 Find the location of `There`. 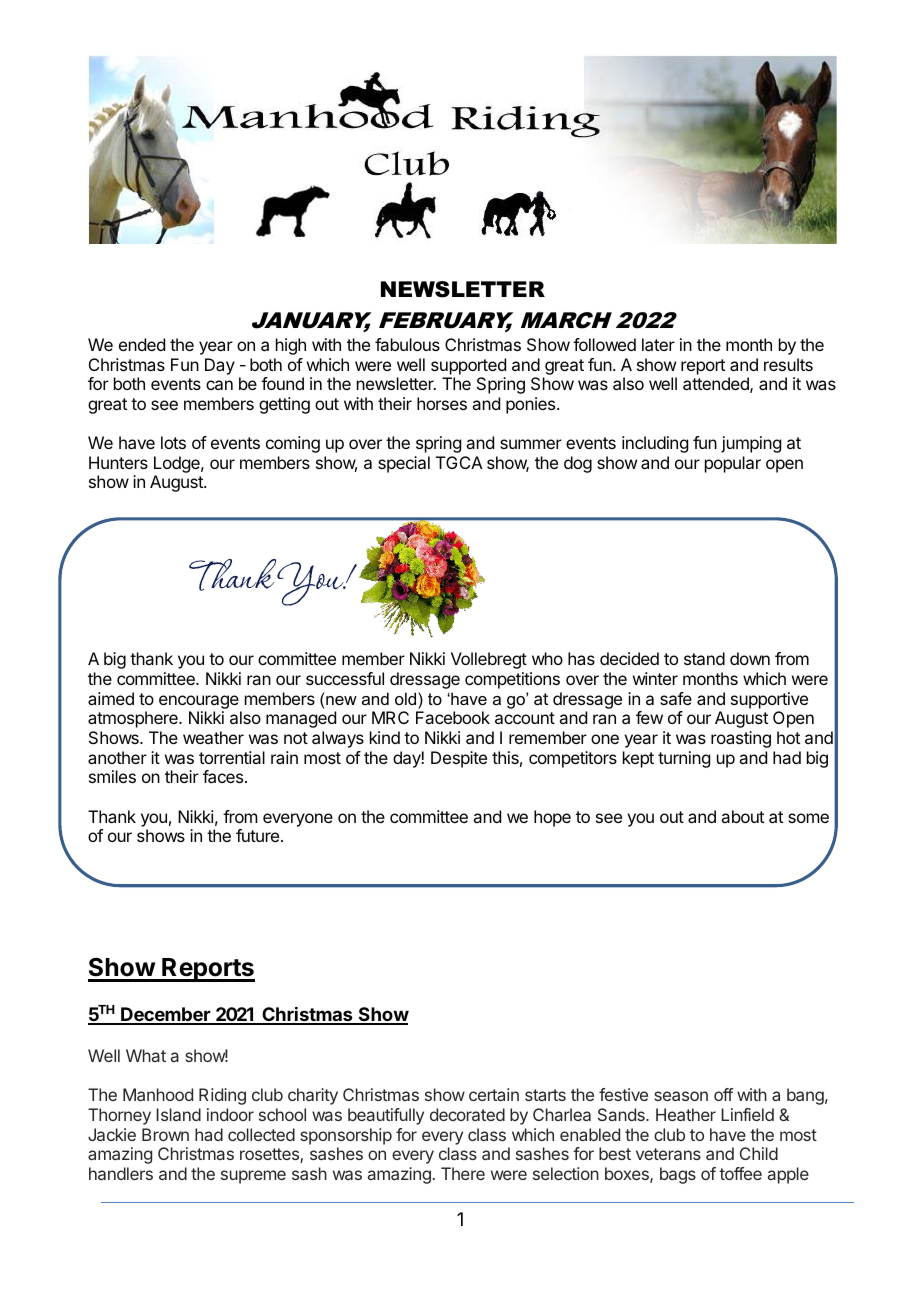

There is located at coordinates (463, 1173).
